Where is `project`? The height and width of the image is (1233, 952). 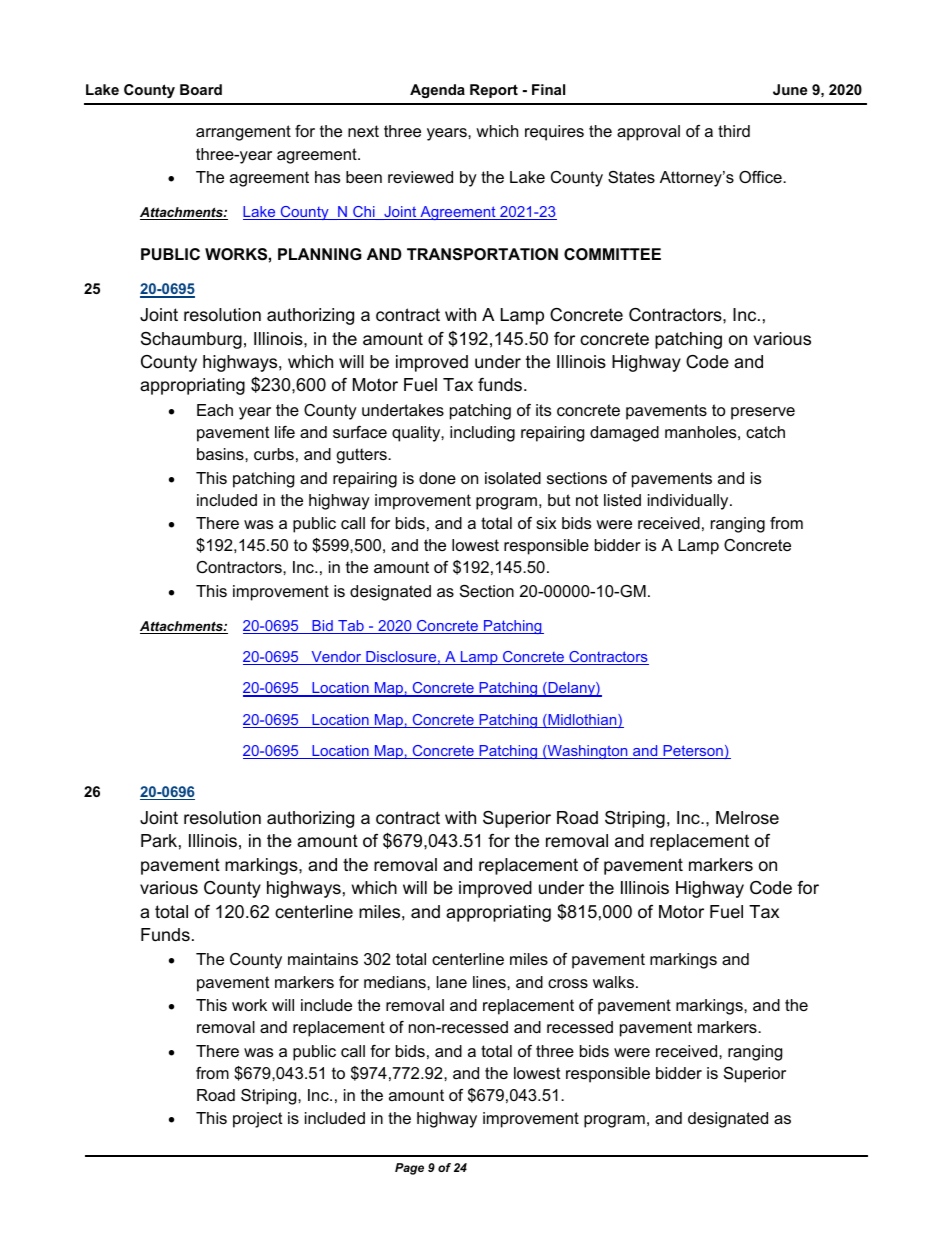
project is located at coordinates (257, 1120).
